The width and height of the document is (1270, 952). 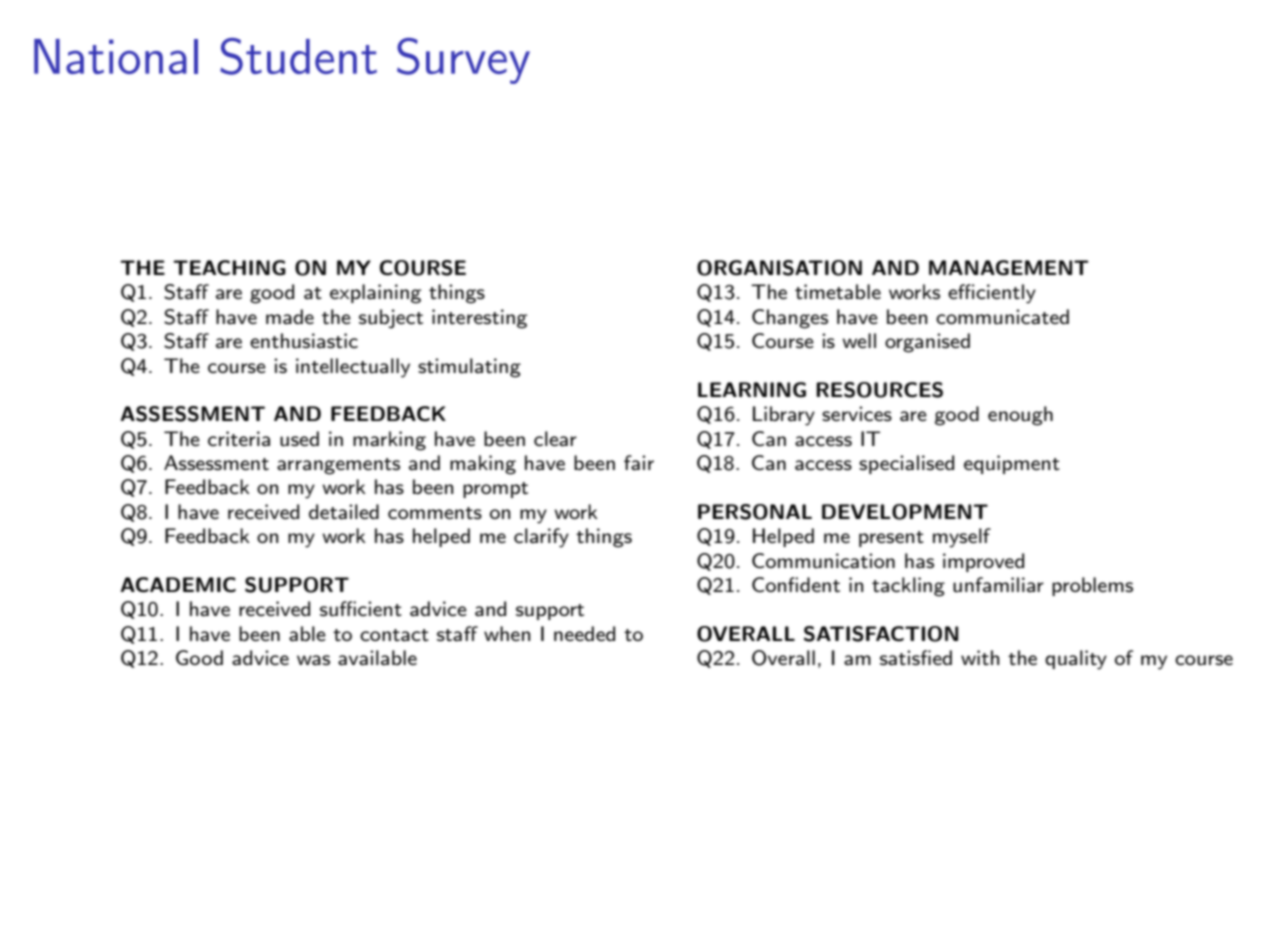 What do you see at coordinates (229, 268) in the document?
I see `TEACHING` at bounding box center [229, 268].
